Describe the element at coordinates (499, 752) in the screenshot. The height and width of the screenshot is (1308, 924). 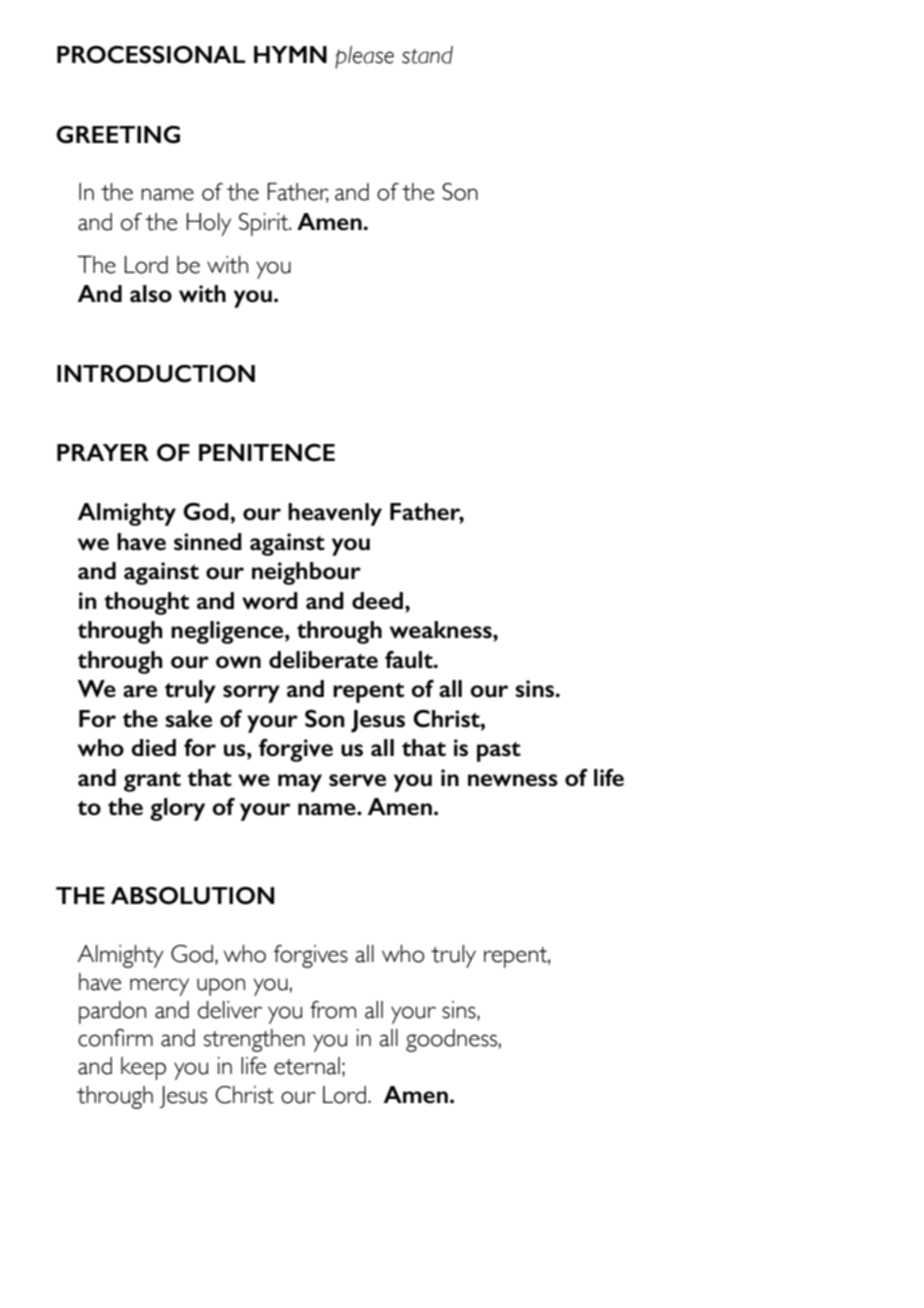
I see `past` at that location.
